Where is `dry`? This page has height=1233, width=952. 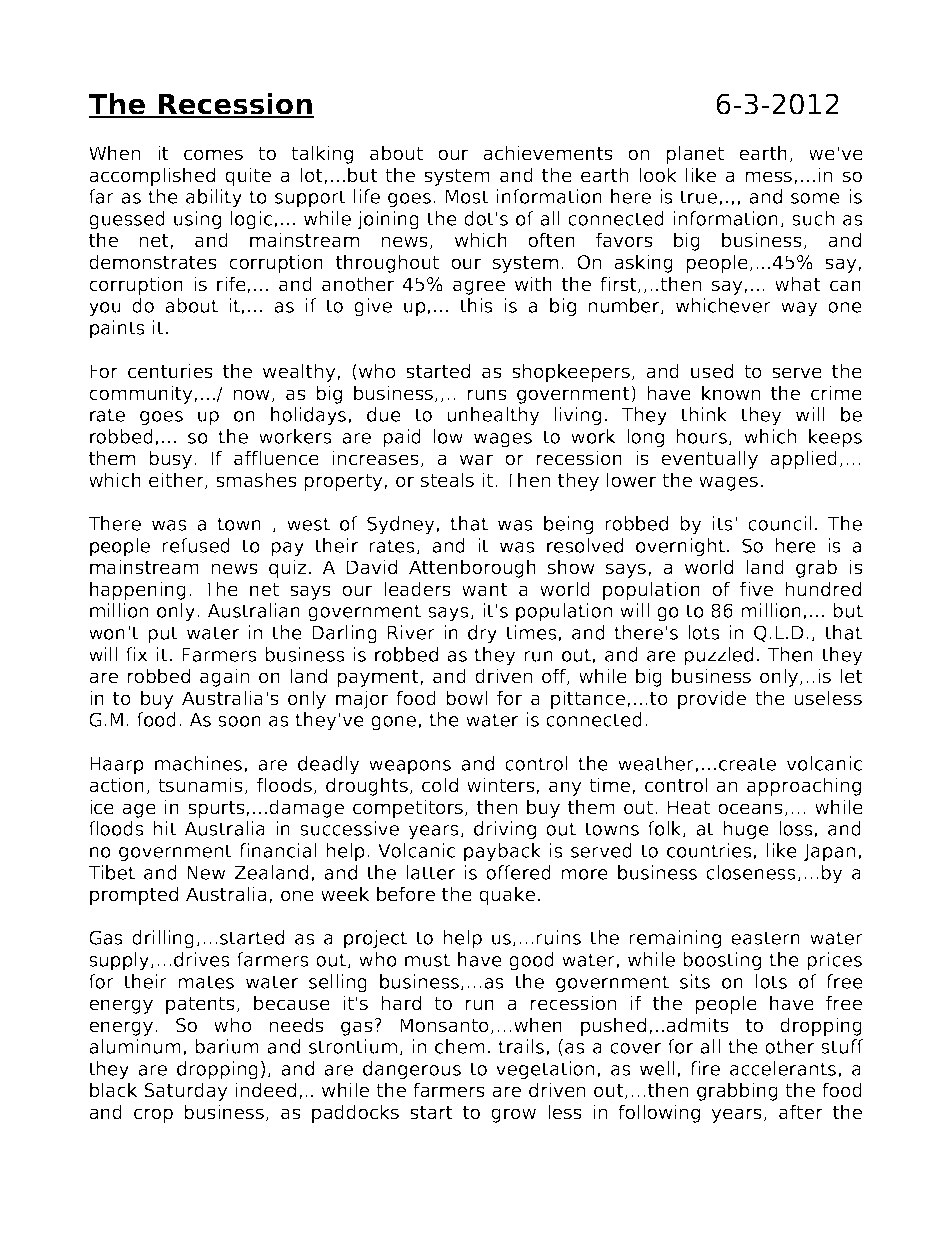 dry is located at coordinates (482, 634).
